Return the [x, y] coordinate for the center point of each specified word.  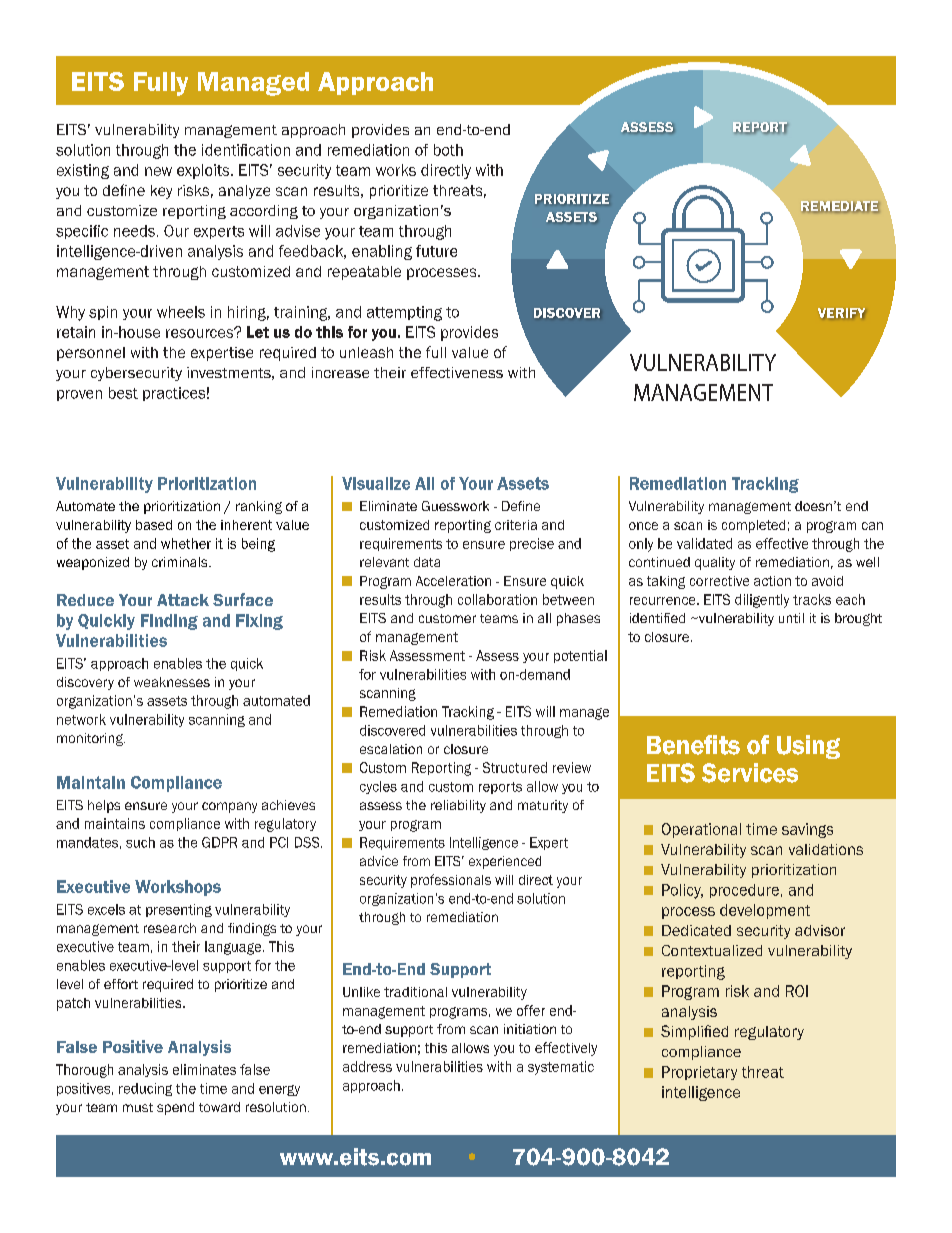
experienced [505, 862]
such [140, 842]
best [123, 393]
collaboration [497, 599]
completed [753, 526]
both [448, 150]
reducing [145, 1089]
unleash [366, 352]
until [791, 618]
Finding [169, 622]
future [436, 251]
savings [807, 830]
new [158, 171]
